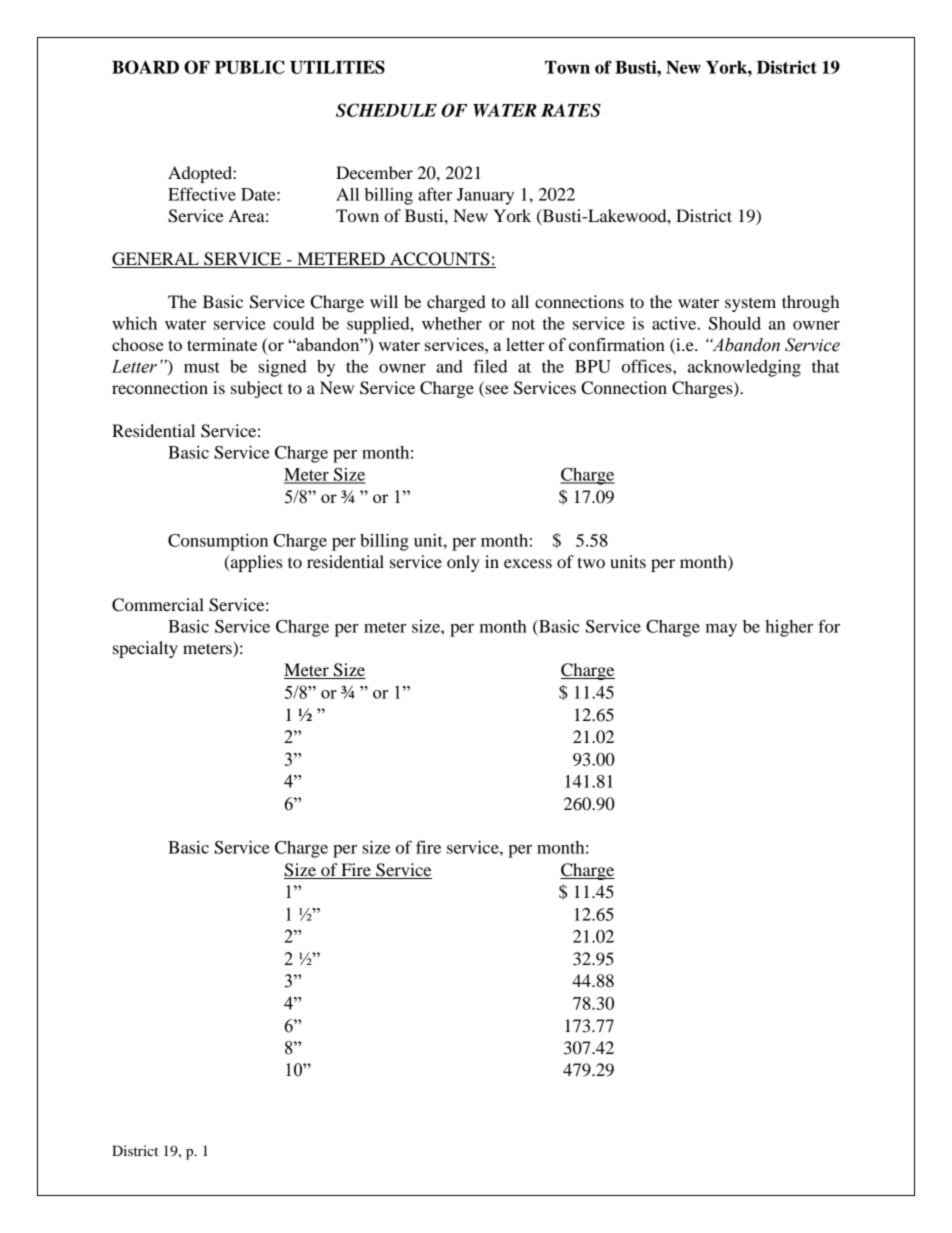  What do you see at coordinates (386, 110) in the screenshot?
I see `SCHEDULE` at bounding box center [386, 110].
